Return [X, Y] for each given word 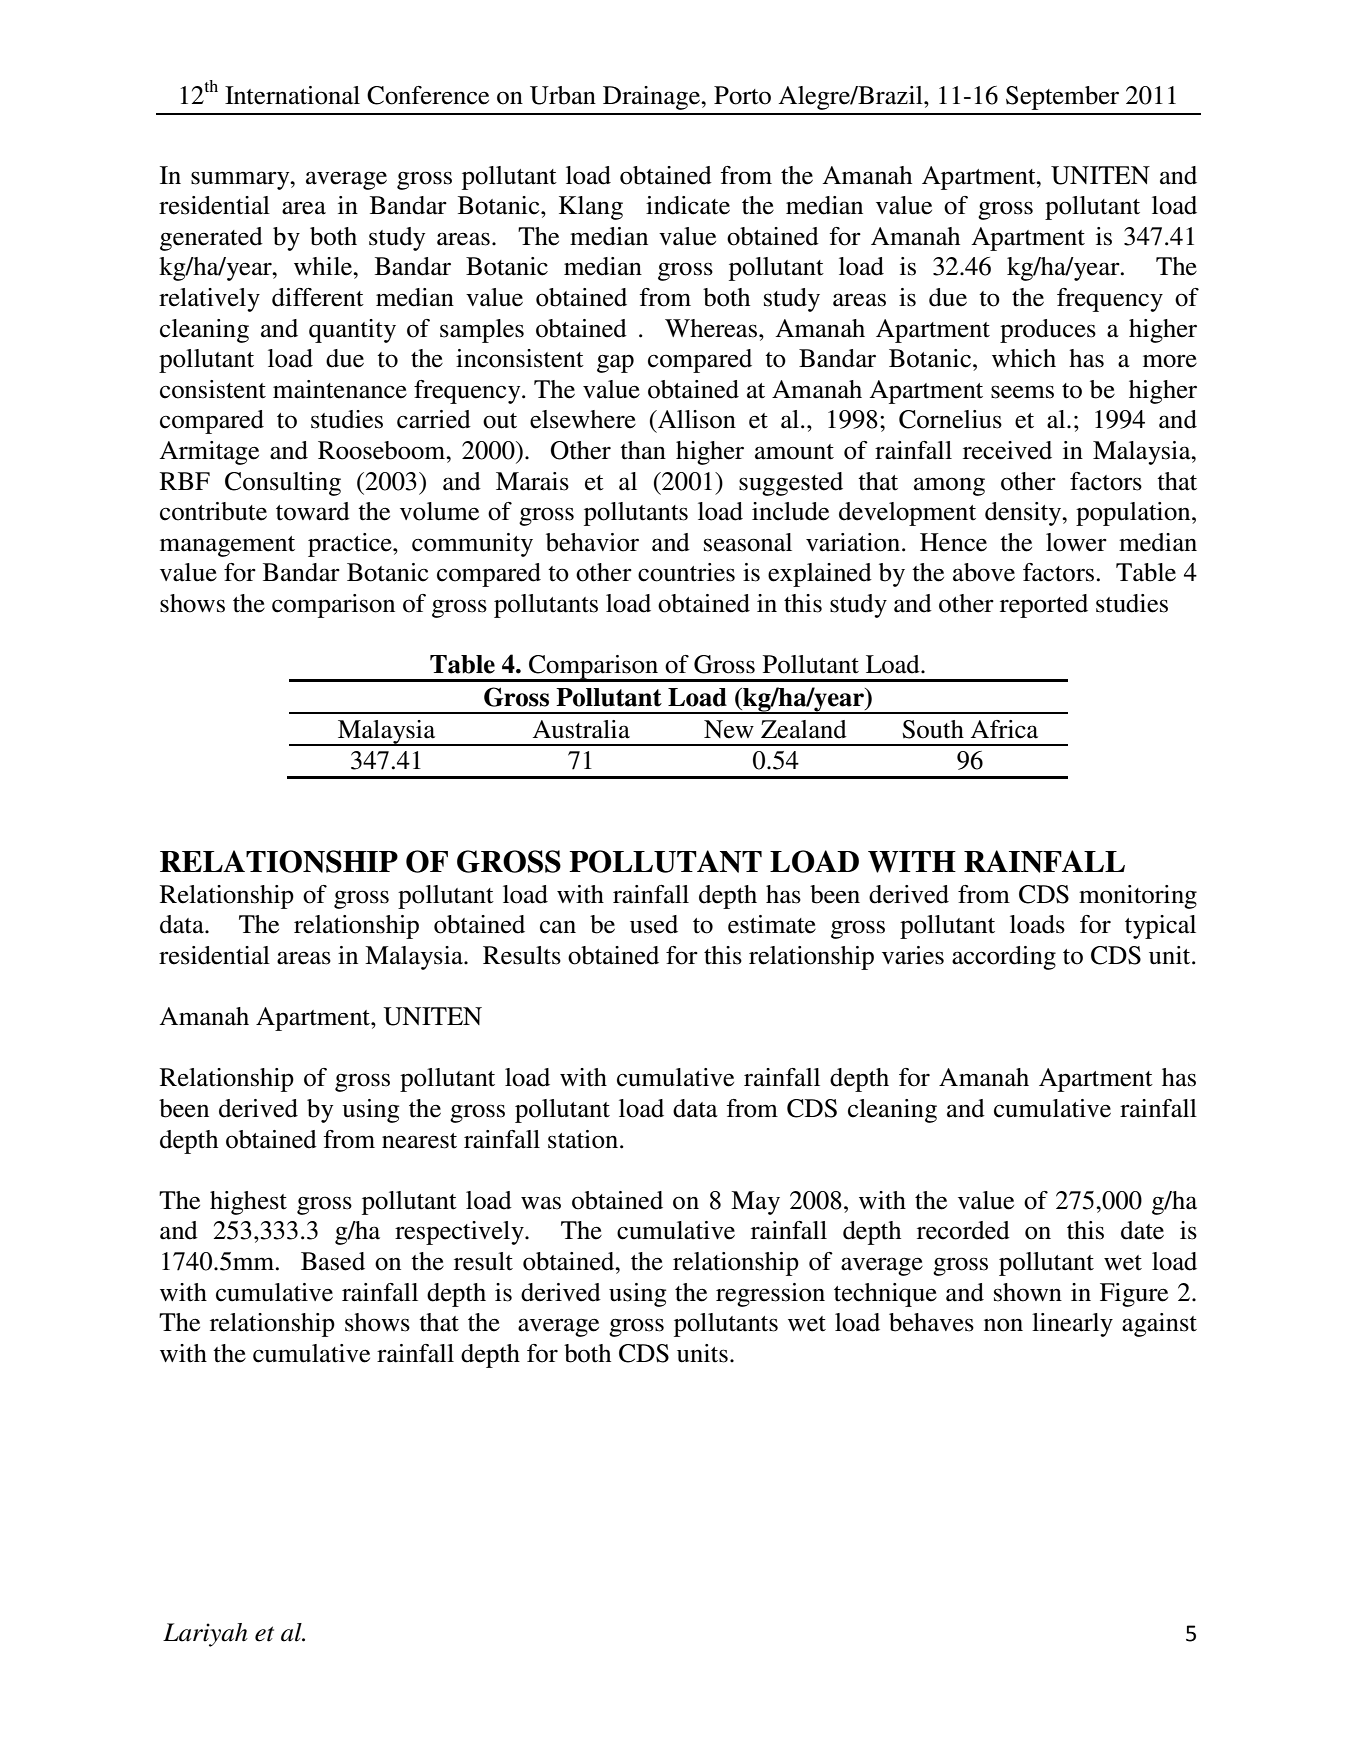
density [1024, 514]
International [292, 95]
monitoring [1138, 897]
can [558, 927]
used [654, 924]
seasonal [748, 542]
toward [313, 511]
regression [770, 1295]
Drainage [653, 98]
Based [333, 1261]
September [1062, 98]
